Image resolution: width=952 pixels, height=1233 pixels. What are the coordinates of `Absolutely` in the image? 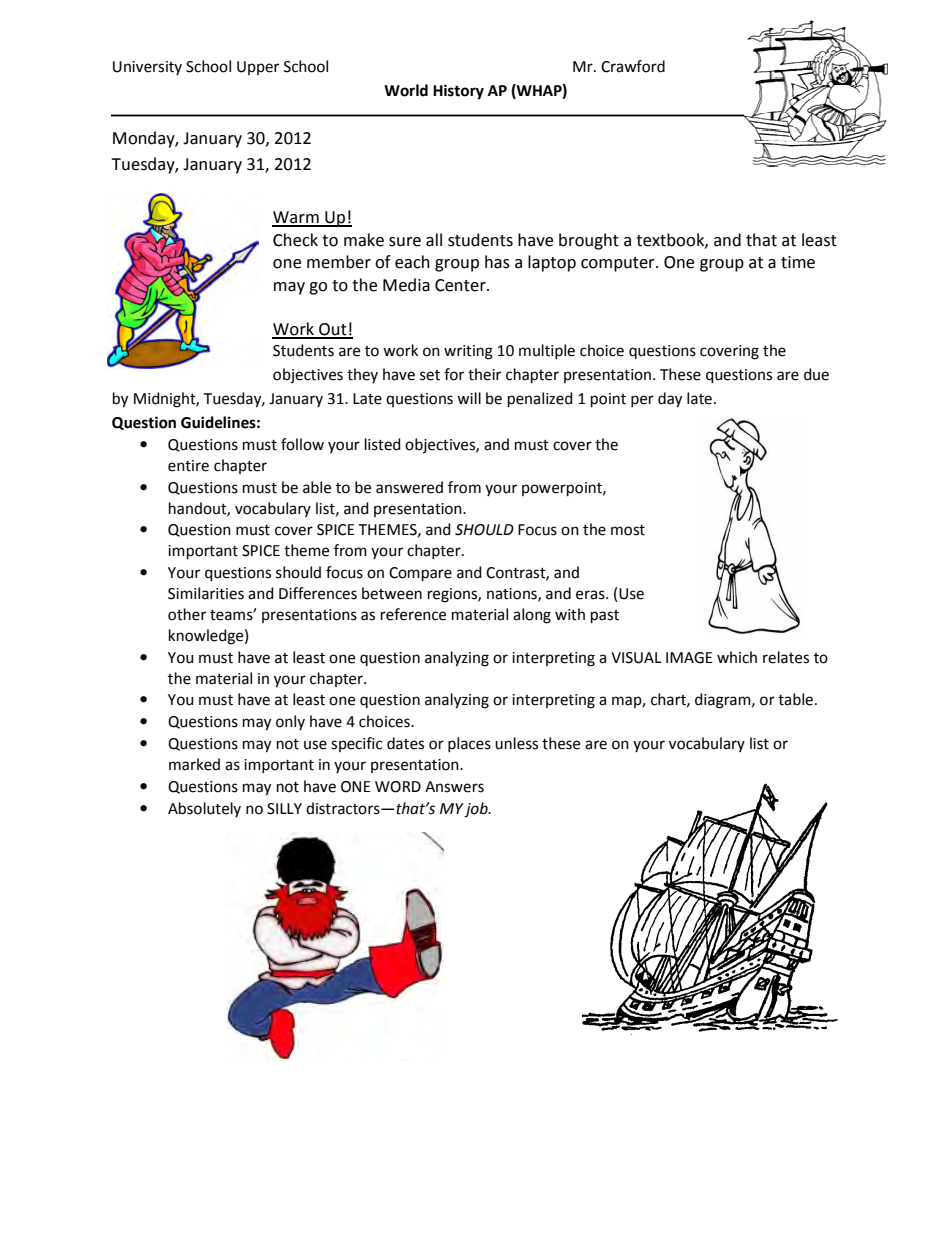 It's located at (204, 809).
